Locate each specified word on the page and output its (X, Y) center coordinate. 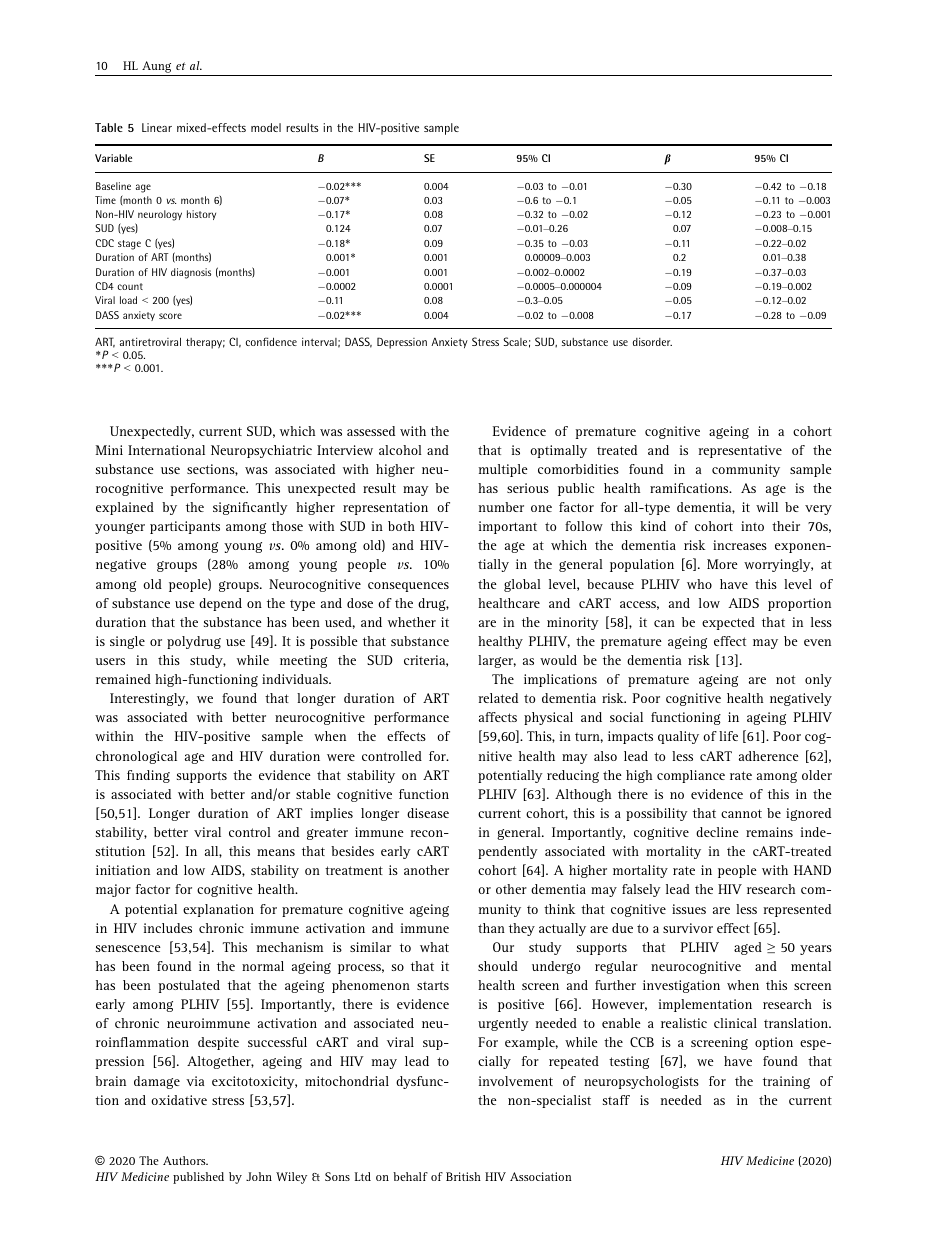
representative (740, 451)
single (127, 642)
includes (168, 928)
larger (497, 661)
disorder (652, 341)
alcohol (400, 450)
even (817, 642)
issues (689, 909)
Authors (185, 1160)
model (266, 127)
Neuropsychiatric (261, 451)
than (491, 928)
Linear (157, 127)
